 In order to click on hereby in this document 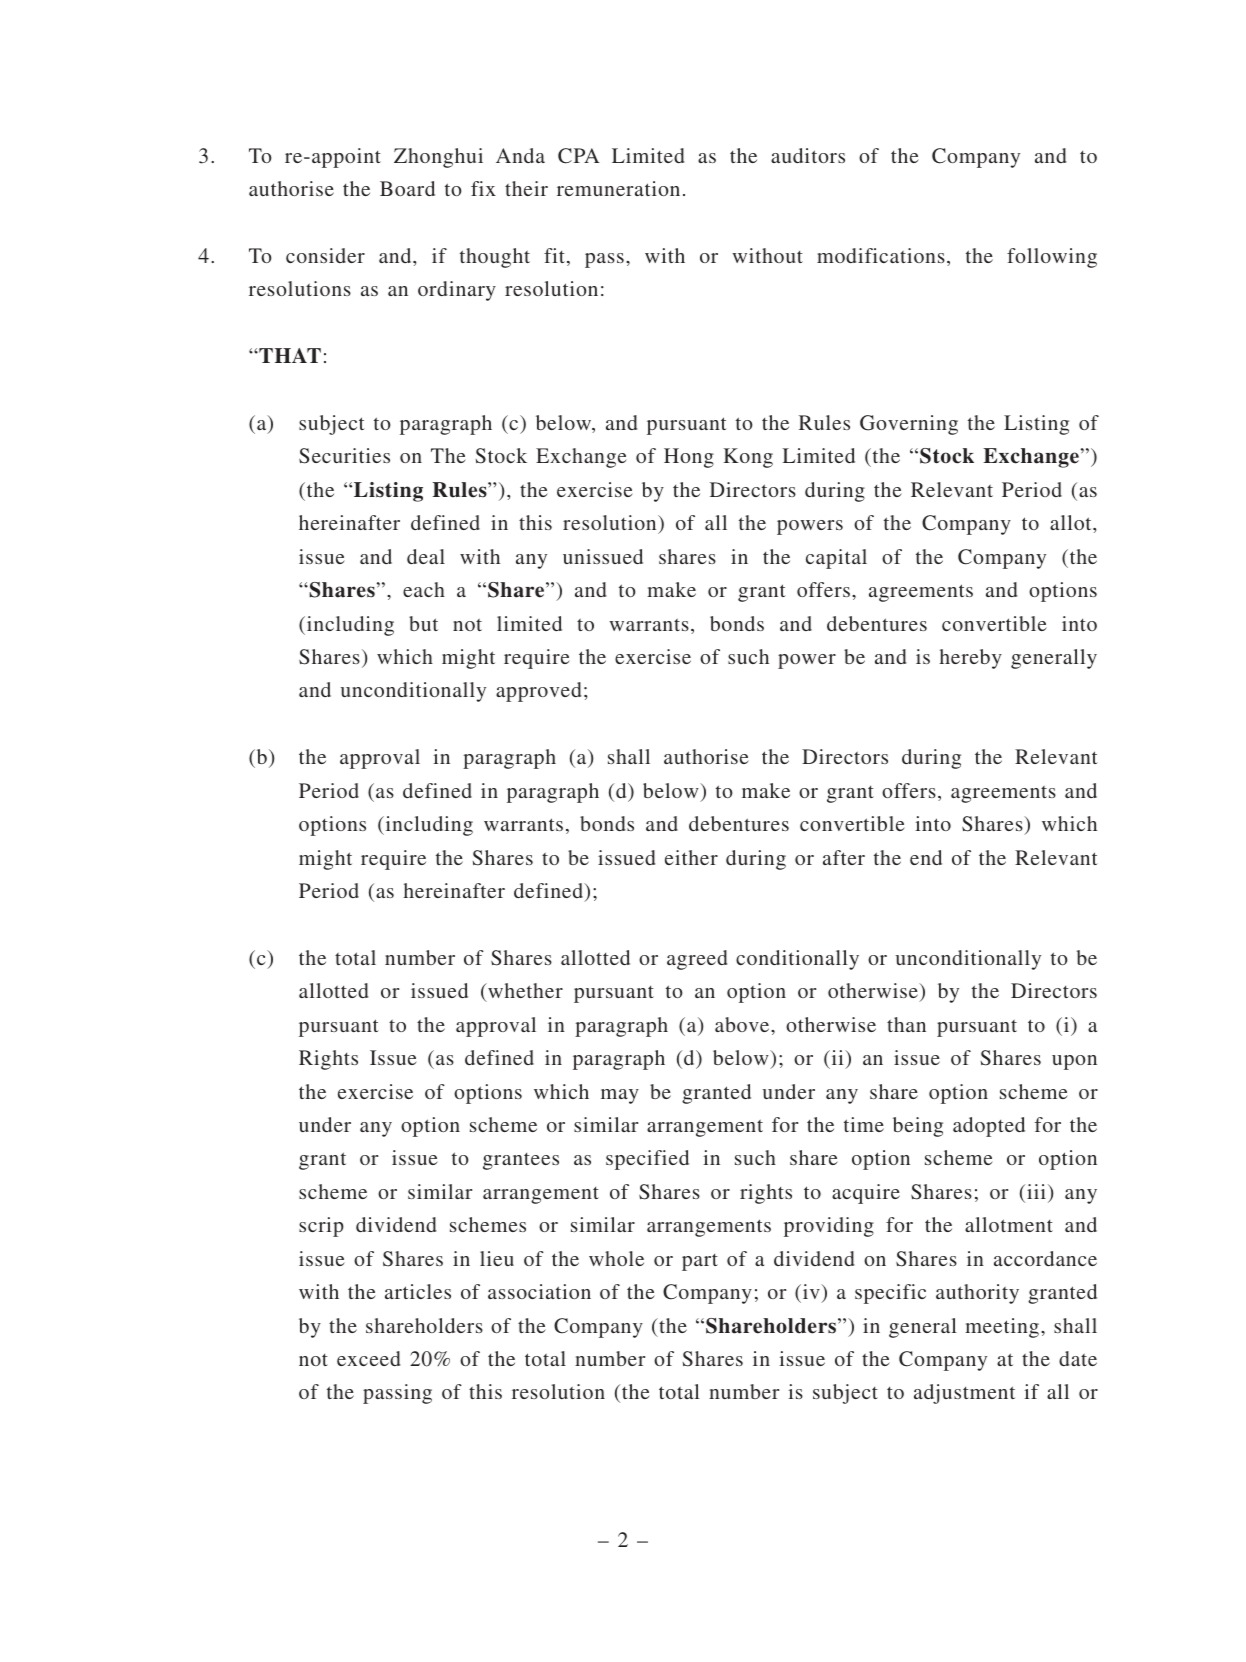, I will do `click(971, 659)`.
